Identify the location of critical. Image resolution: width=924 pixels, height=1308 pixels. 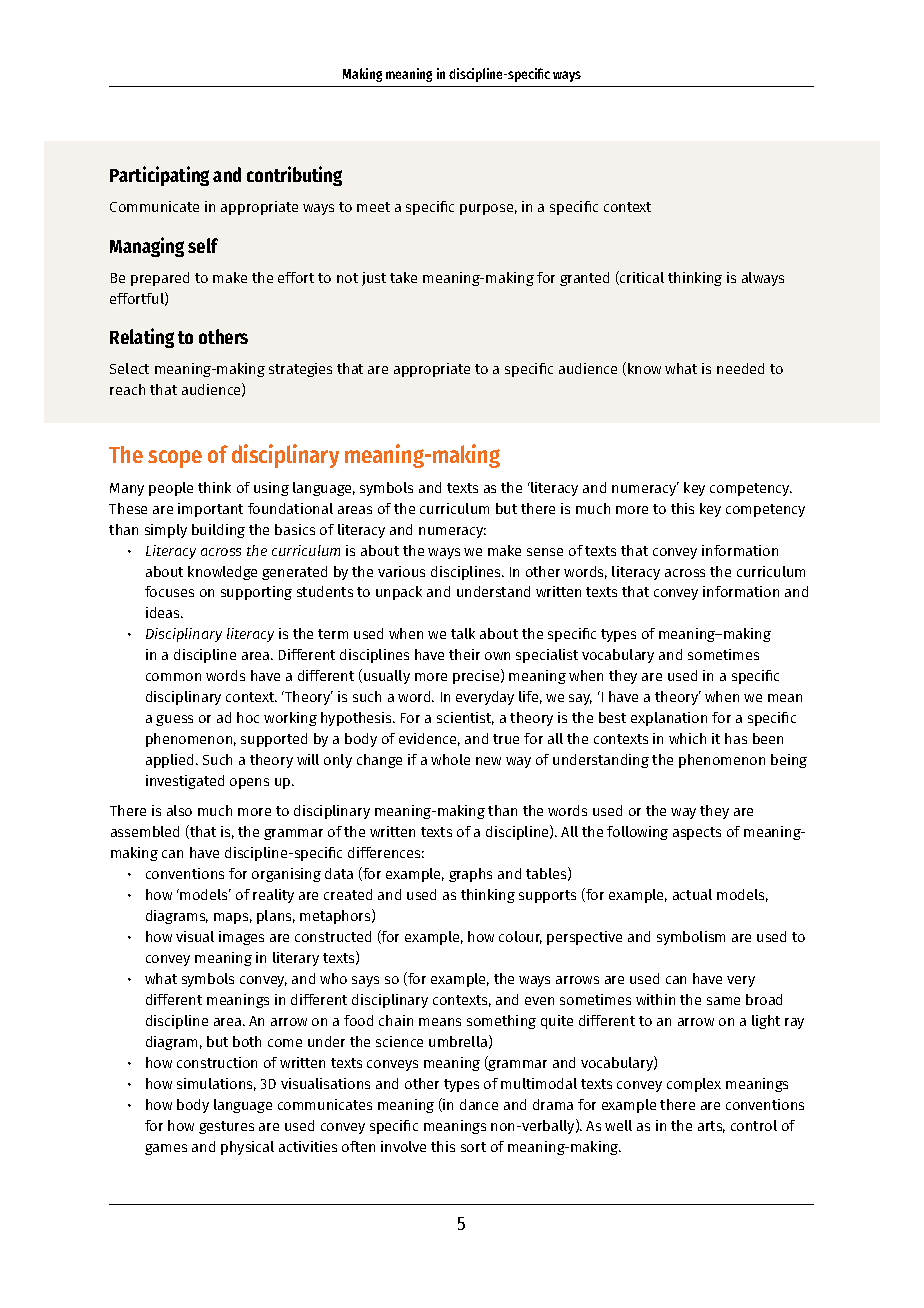
(641, 278).
